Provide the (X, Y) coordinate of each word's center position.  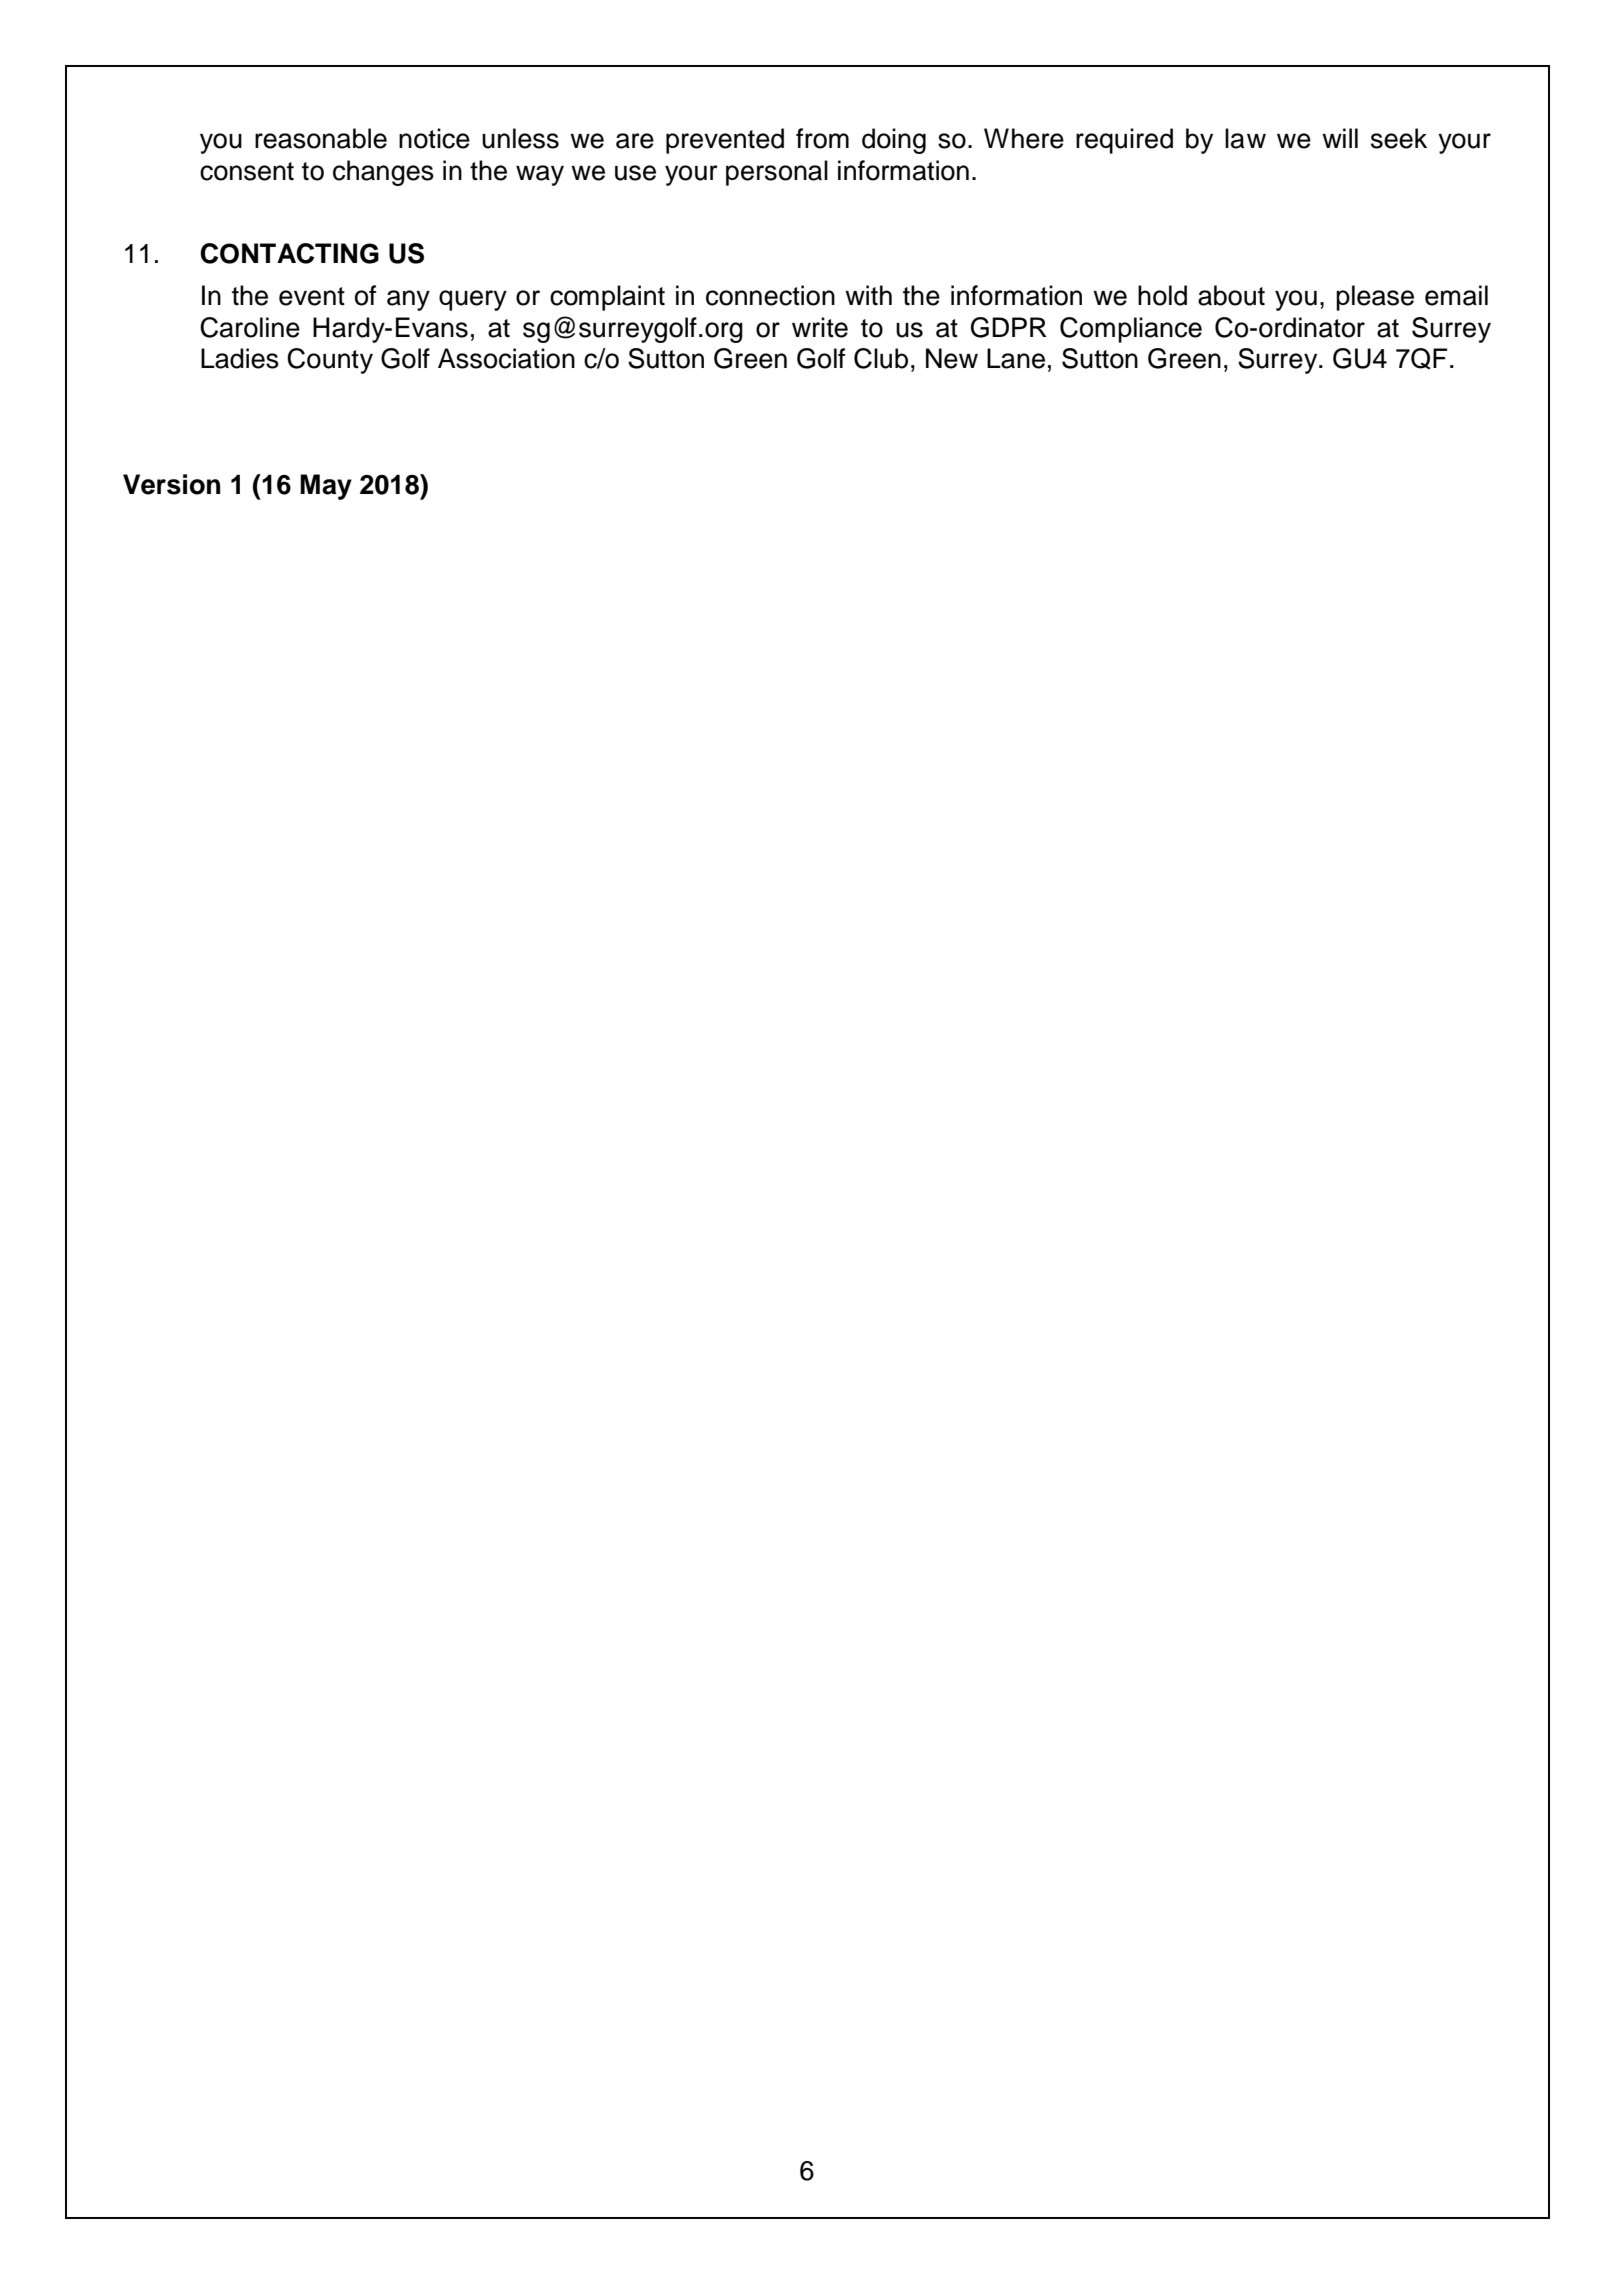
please (1375, 298)
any (408, 300)
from (822, 138)
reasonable (321, 138)
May (326, 487)
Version (171, 484)
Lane (1016, 358)
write (820, 327)
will (1340, 138)
